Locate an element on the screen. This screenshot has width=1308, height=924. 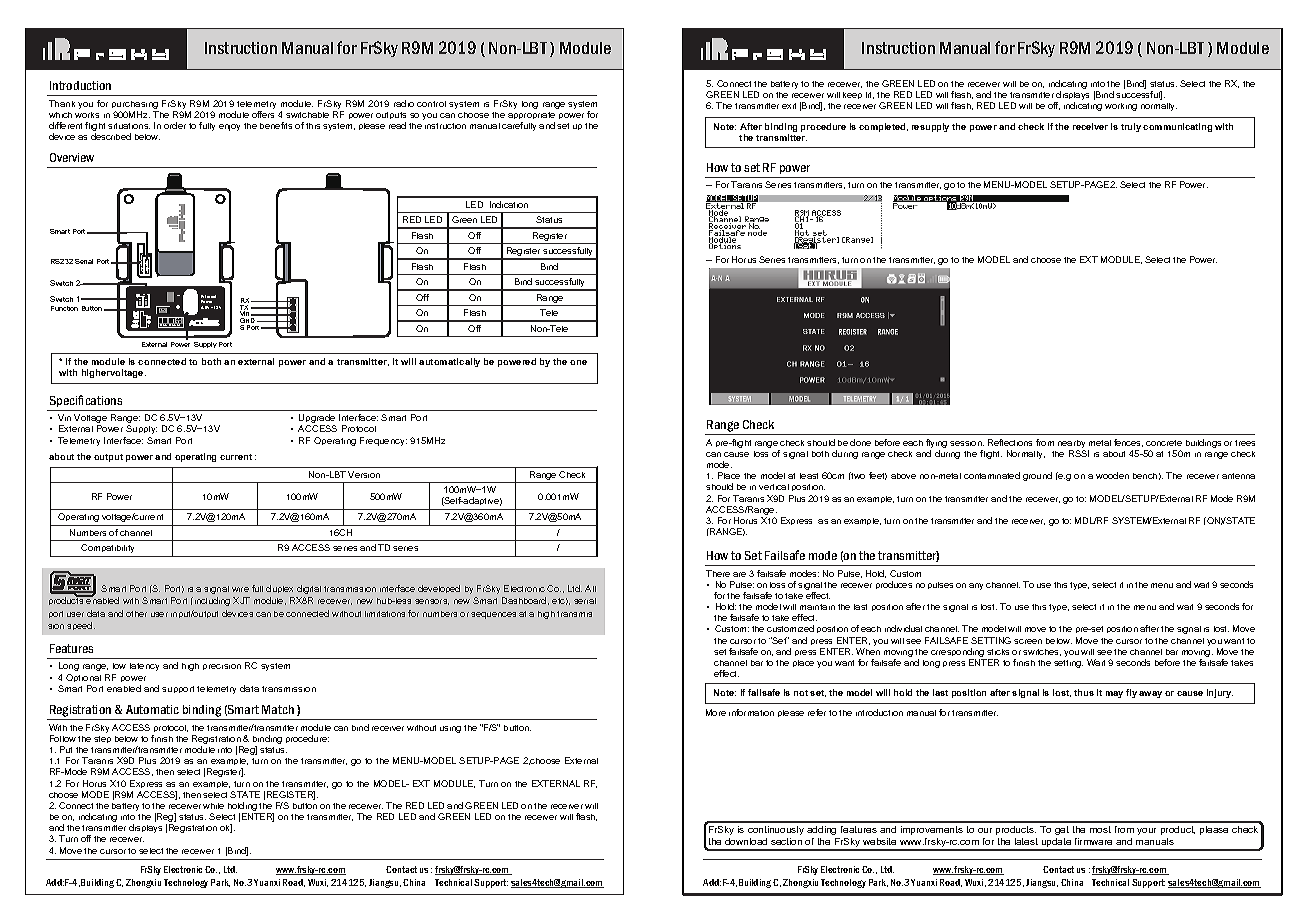
most is located at coordinates (1100, 829).
